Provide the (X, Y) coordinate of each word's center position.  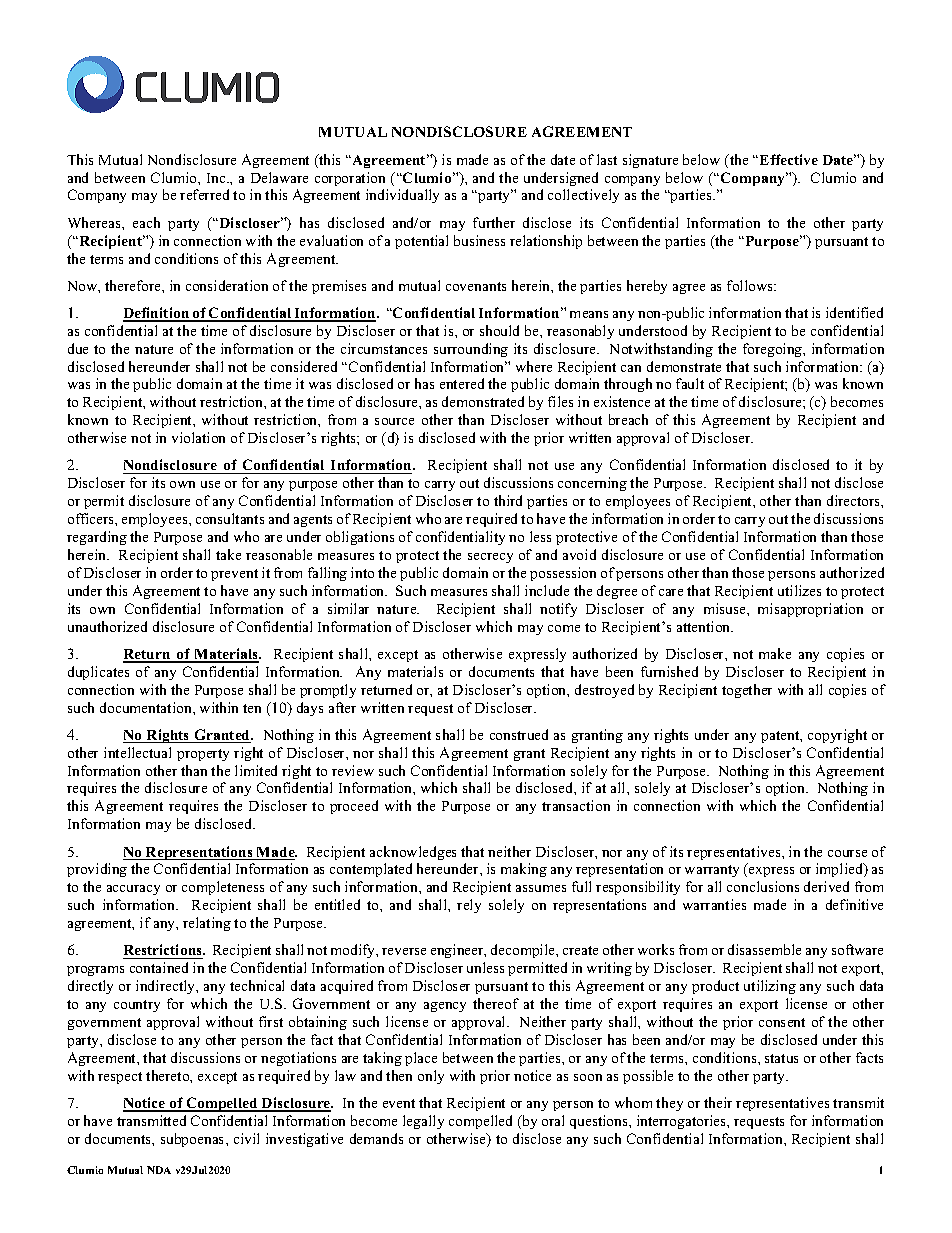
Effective (789, 159)
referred (204, 194)
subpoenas (194, 1140)
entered (462, 383)
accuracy (133, 890)
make (775, 653)
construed (519, 734)
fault (690, 383)
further (494, 222)
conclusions (763, 886)
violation (198, 437)
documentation (147, 707)
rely (469, 906)
